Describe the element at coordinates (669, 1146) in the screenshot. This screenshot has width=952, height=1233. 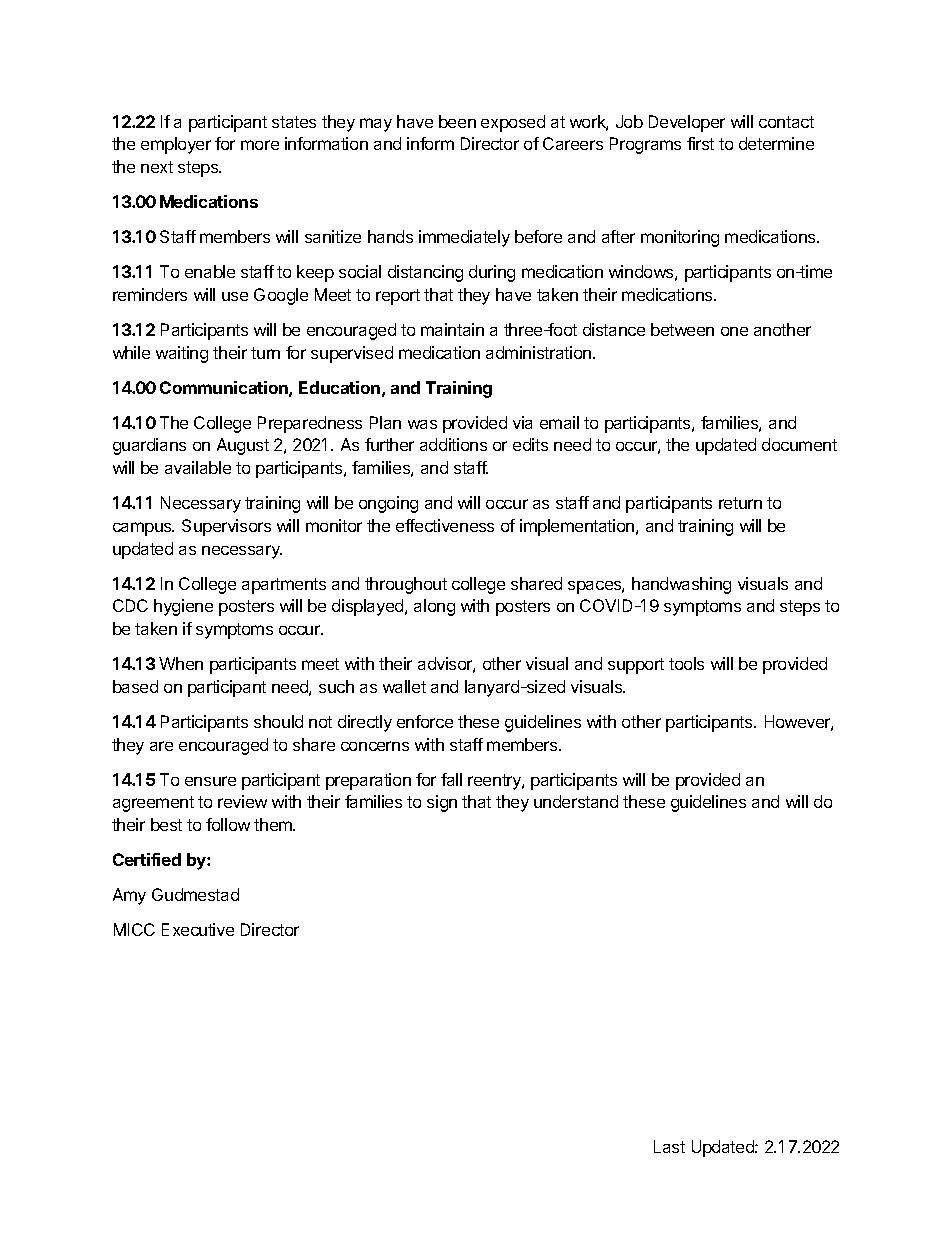
I see `Last` at that location.
